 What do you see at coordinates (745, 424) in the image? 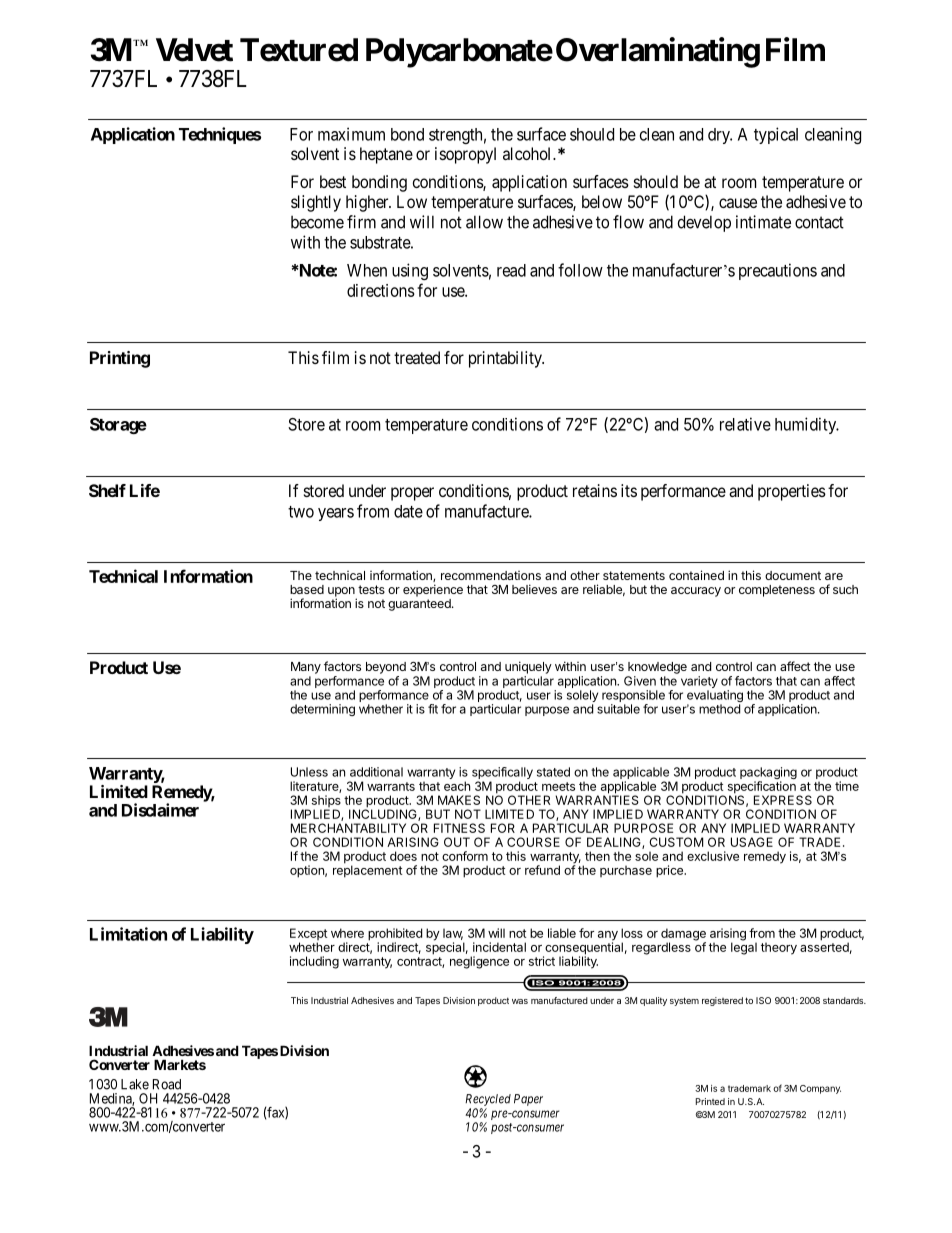
I see `relative` at bounding box center [745, 424].
